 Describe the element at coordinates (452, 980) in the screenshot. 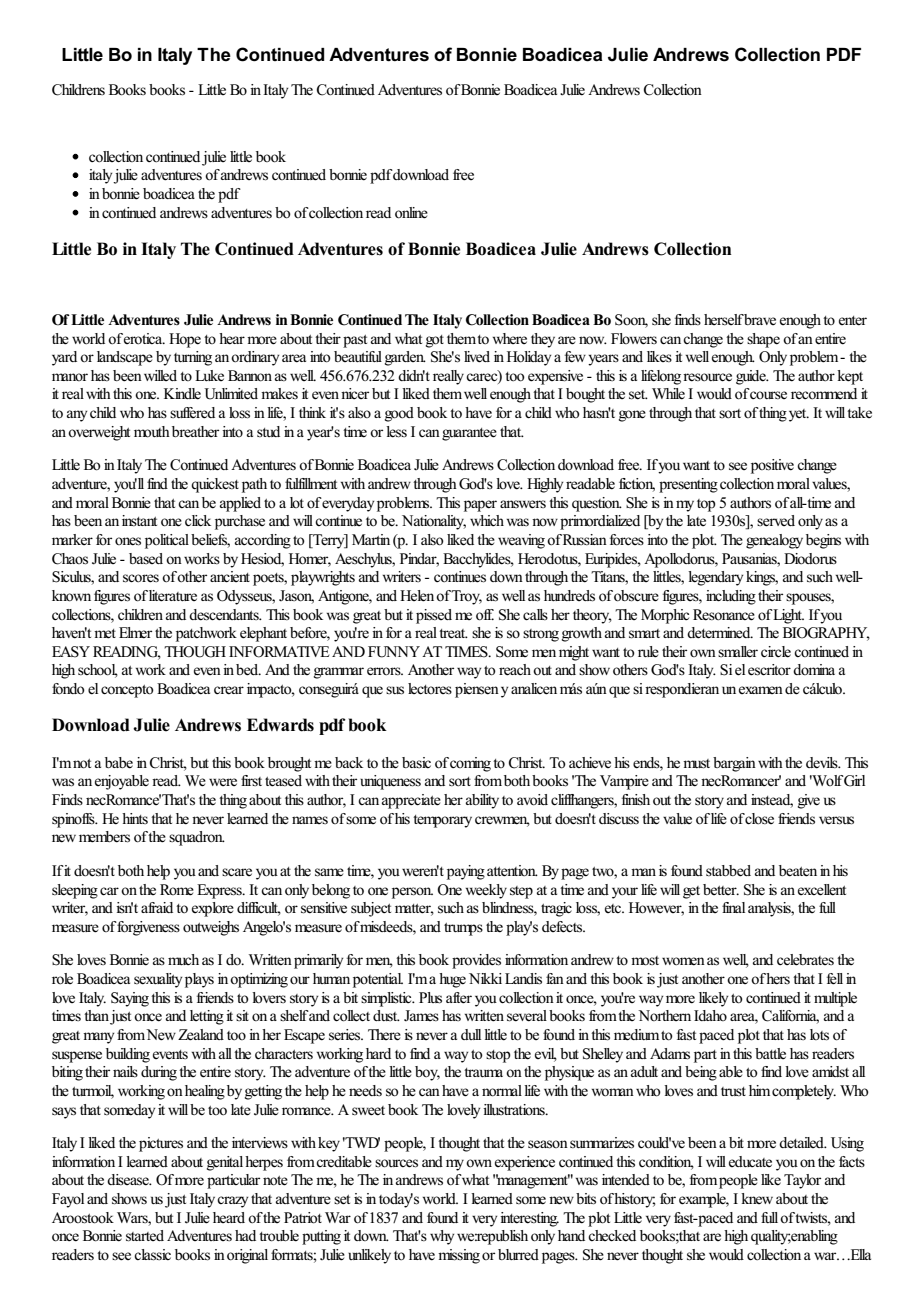

I see `huge` at that location.
